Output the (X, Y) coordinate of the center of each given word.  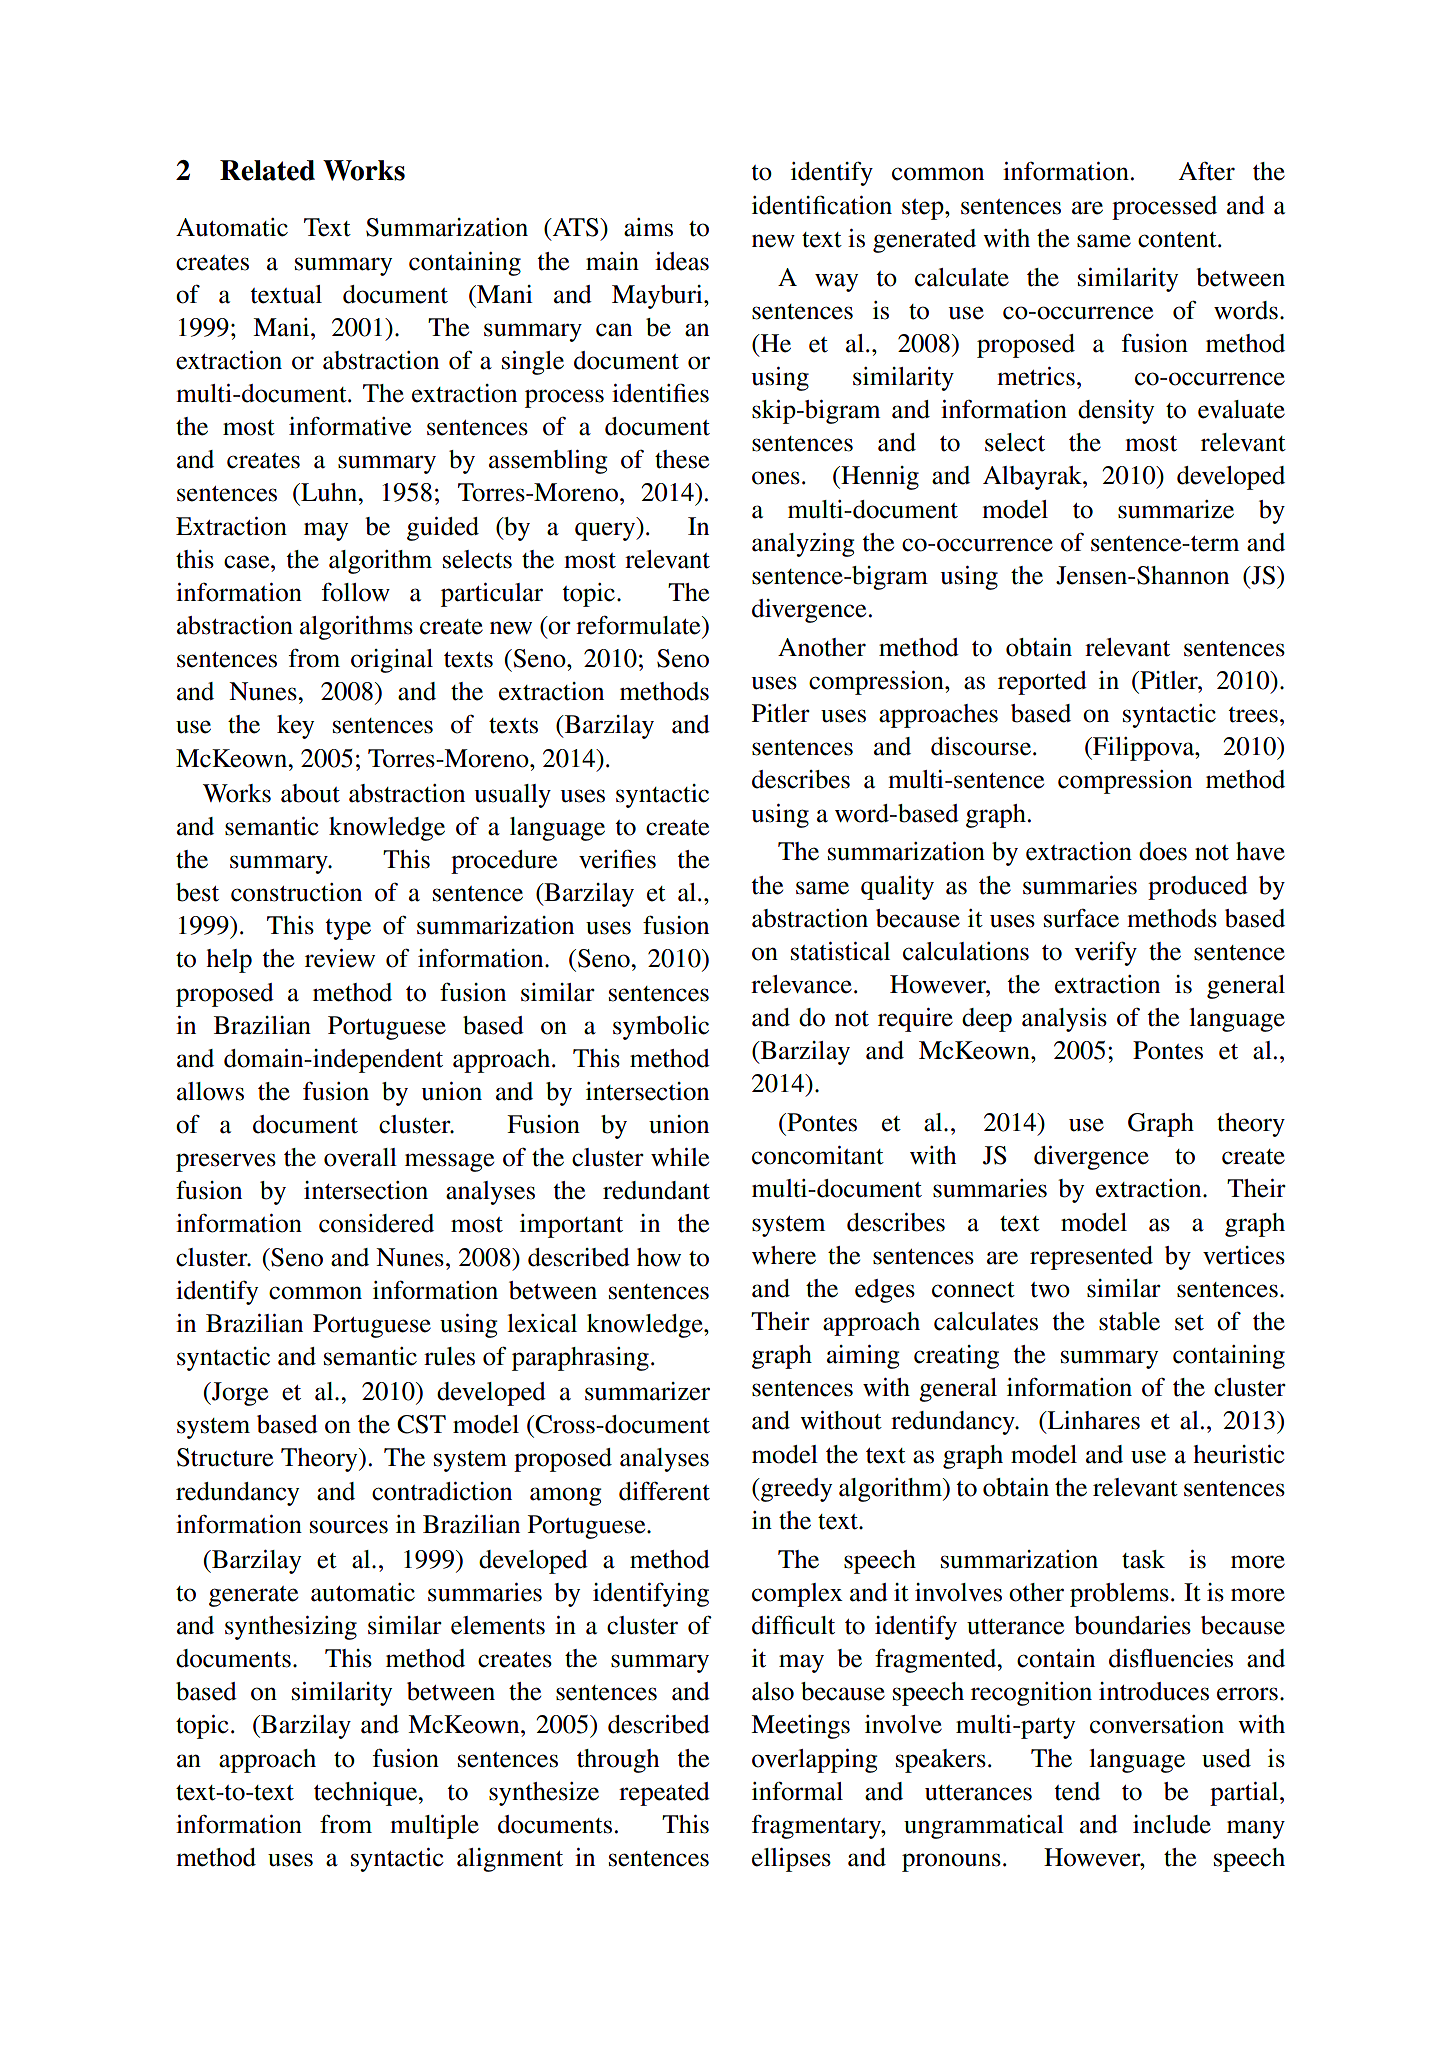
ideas (682, 261)
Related (267, 170)
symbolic (661, 1028)
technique (367, 1794)
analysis (1064, 1020)
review (340, 958)
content (1178, 240)
